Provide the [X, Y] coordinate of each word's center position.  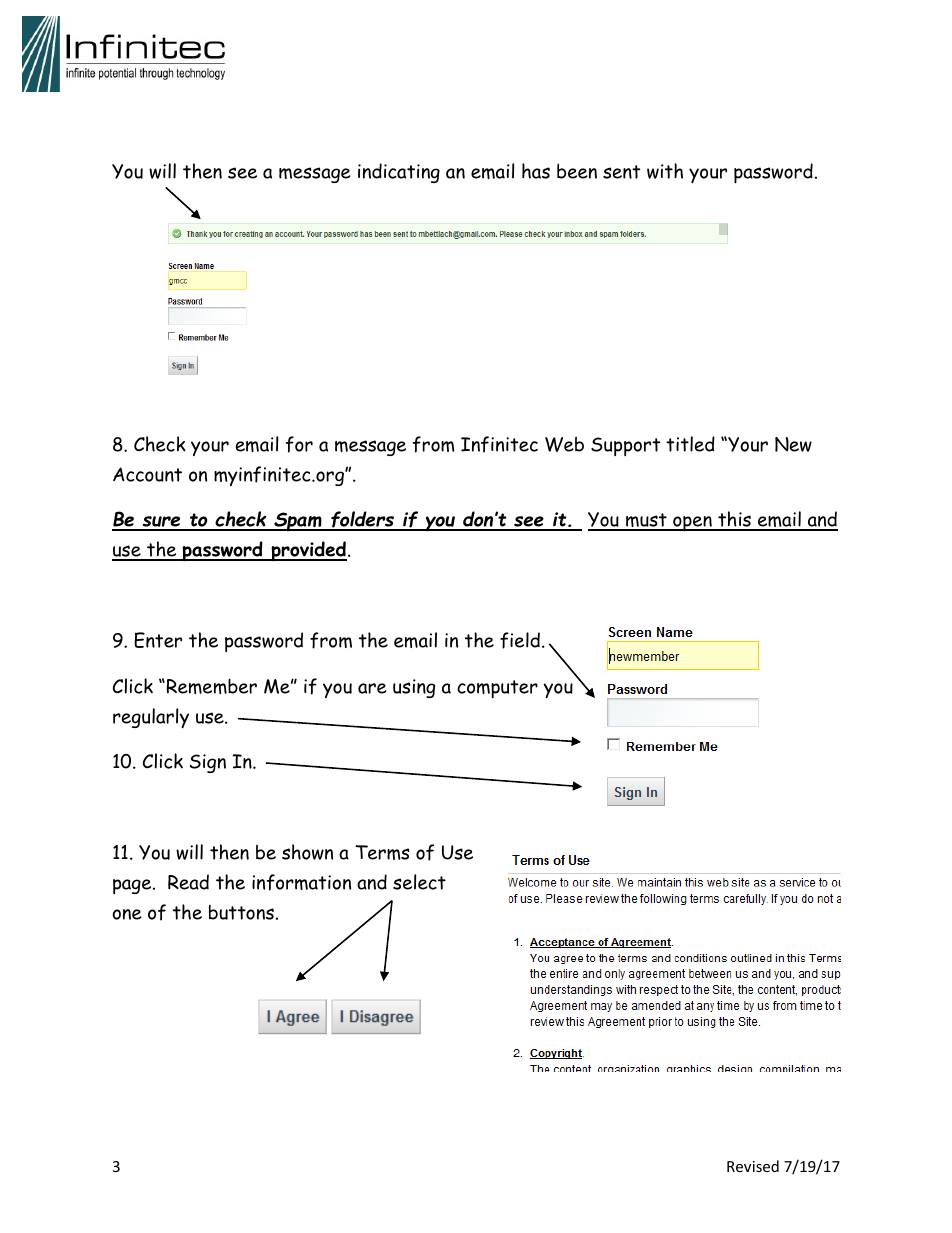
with [665, 171]
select [419, 882]
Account [147, 474]
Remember [212, 686]
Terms [382, 852]
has [536, 171]
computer [497, 689]
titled [690, 444]
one [127, 914]
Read [188, 882]
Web [564, 444]
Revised [753, 1166]
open [692, 524]
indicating [399, 173]
